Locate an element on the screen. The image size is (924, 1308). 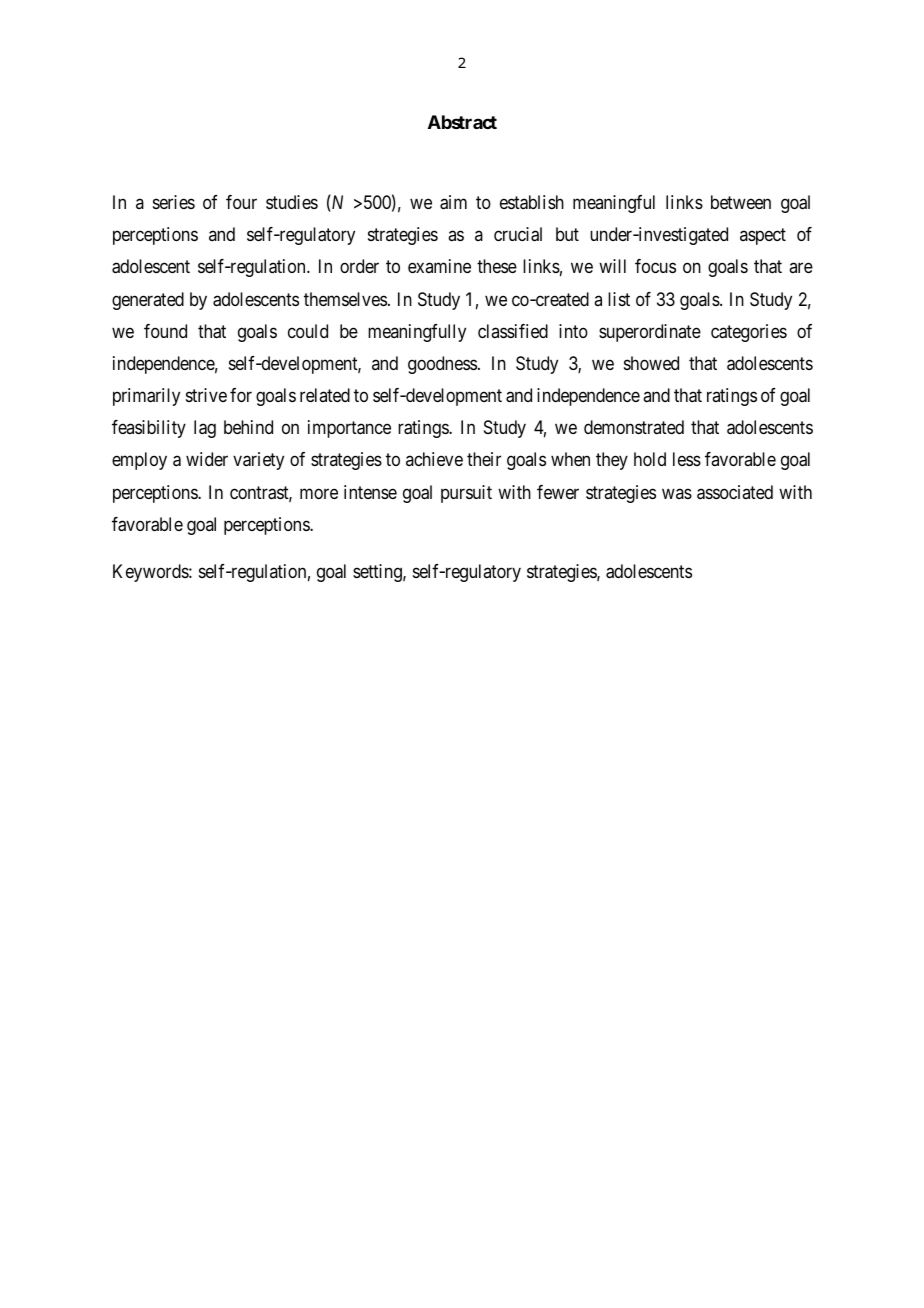
strive is located at coordinates (206, 395).
